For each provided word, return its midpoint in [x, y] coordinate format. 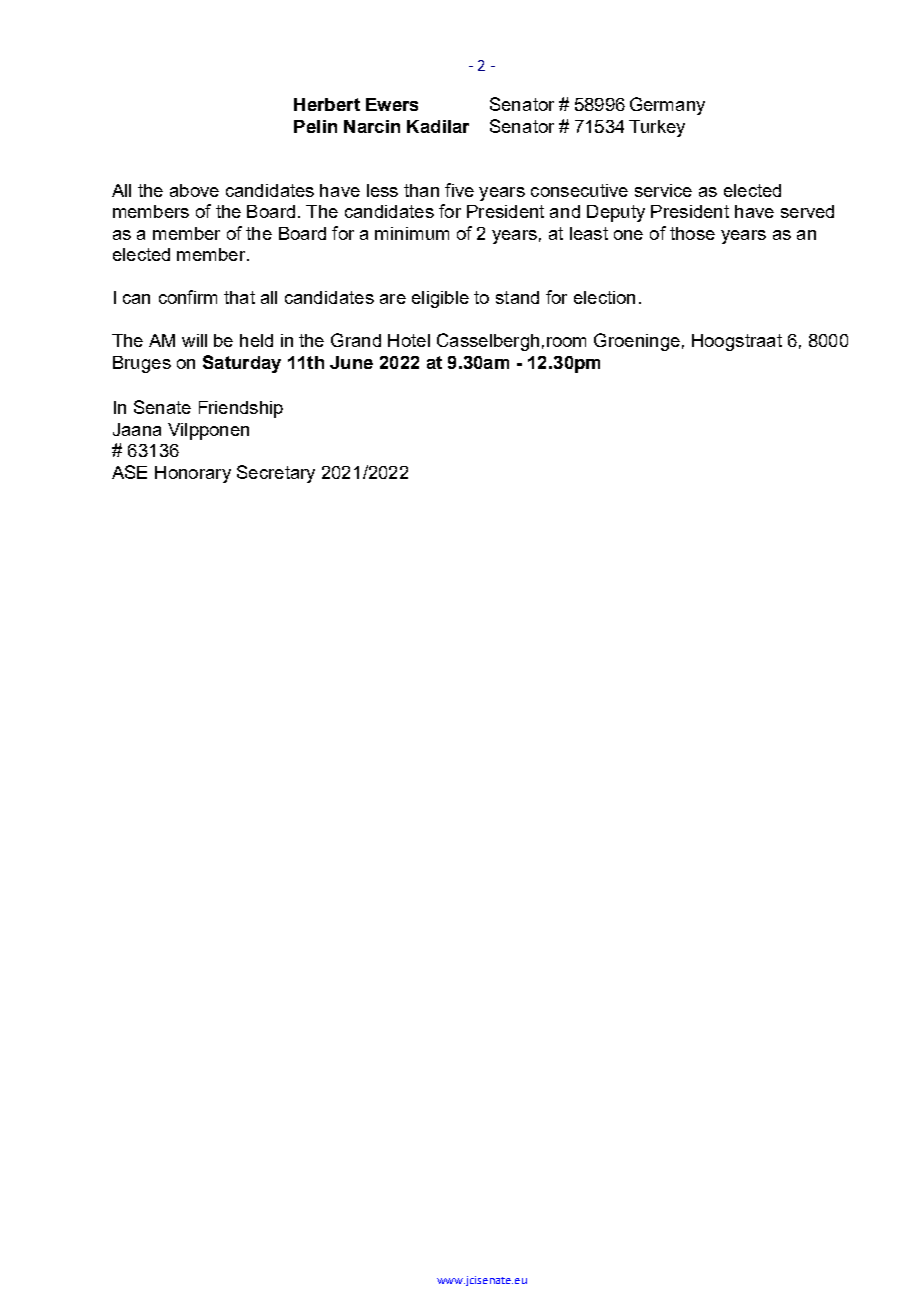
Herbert [327, 104]
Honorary [193, 474]
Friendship [241, 409]
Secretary [276, 474]
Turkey [657, 128]
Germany [667, 106]
